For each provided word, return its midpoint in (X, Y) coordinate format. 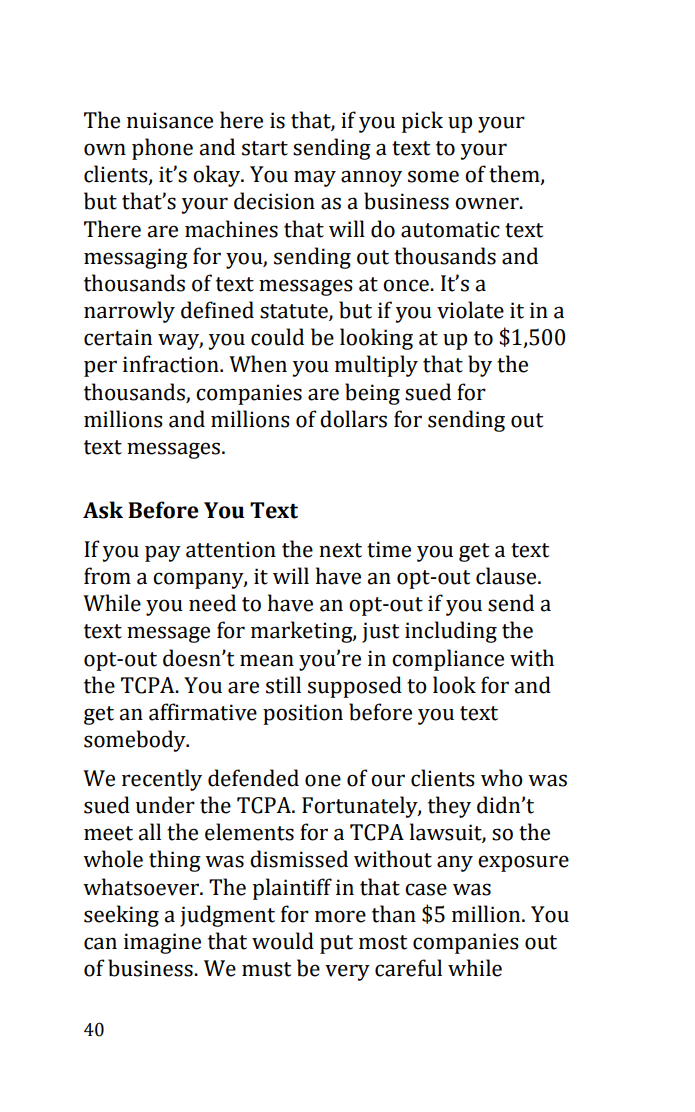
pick (422, 122)
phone (162, 149)
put (336, 944)
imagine (162, 943)
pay (163, 553)
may (315, 178)
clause (507, 576)
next (340, 550)
